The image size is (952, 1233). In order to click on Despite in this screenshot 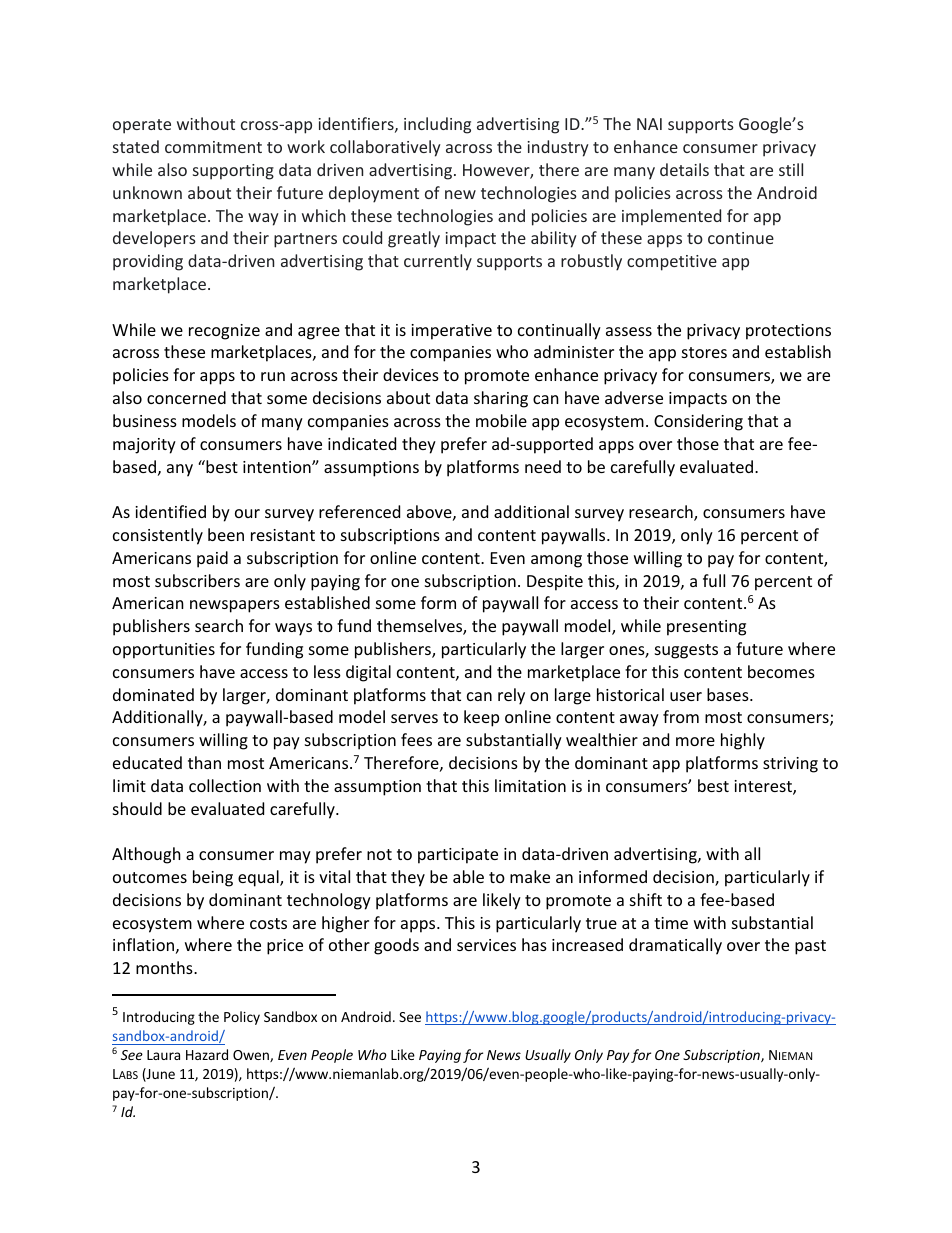, I will do `click(555, 583)`.
